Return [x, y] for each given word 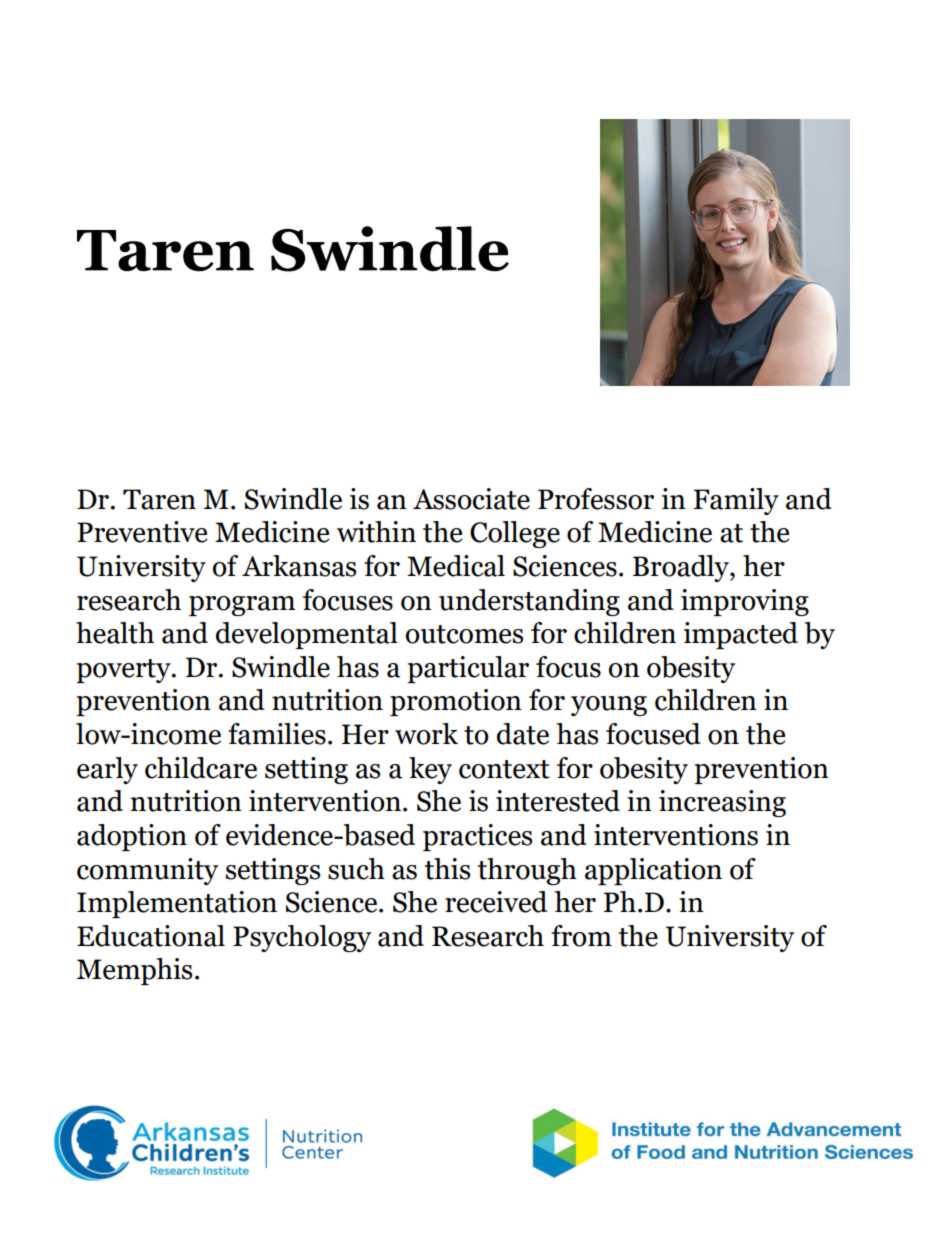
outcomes [464, 634]
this [447, 869]
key [430, 770]
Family [736, 501]
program [242, 606]
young [609, 706]
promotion [456, 702]
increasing [722, 803]
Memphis [134, 971]
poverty [124, 671]
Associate [471, 499]
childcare [201, 768]
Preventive [142, 532]
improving [745, 602]
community [147, 871]
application [653, 871]
